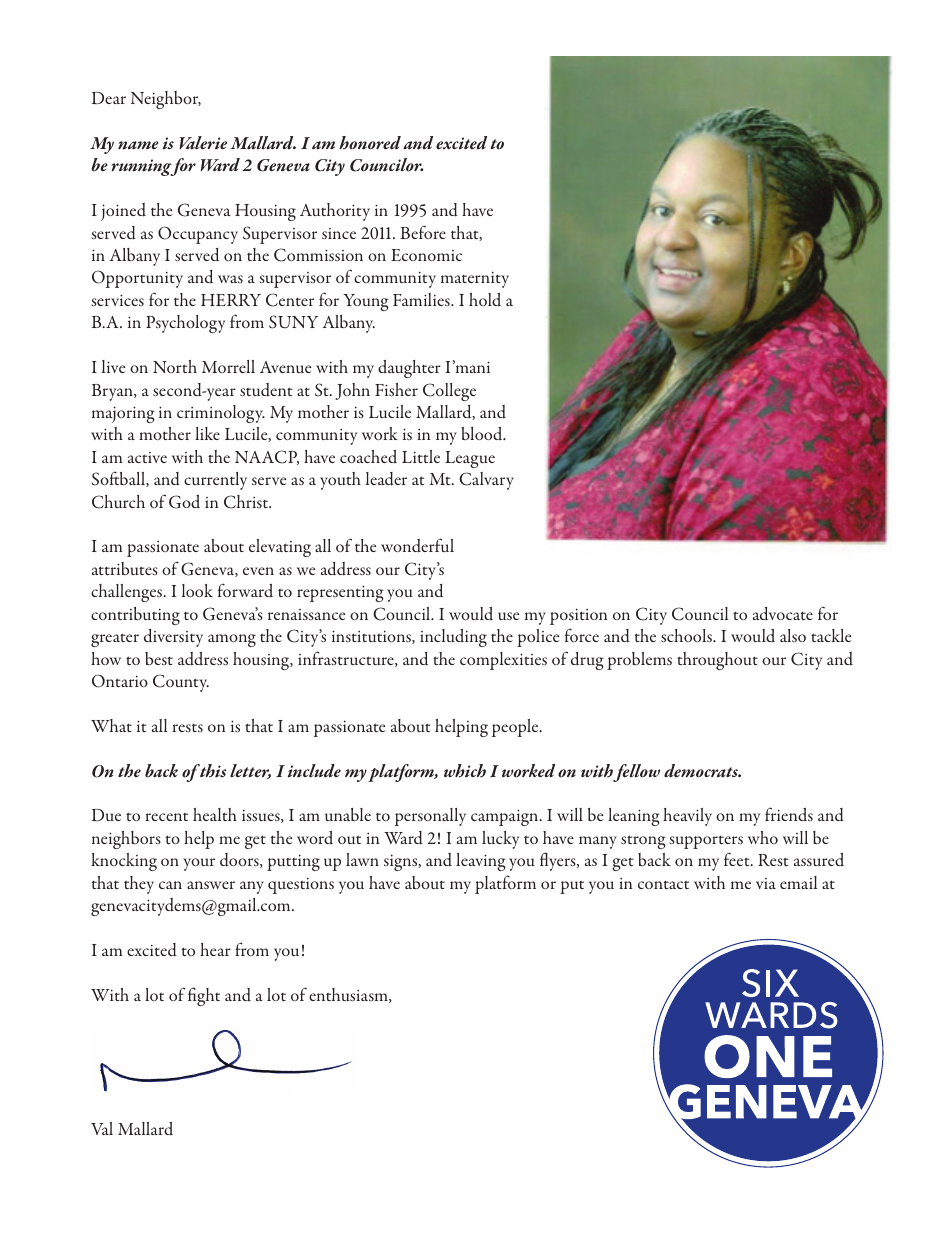 This screenshot has height=1233, width=952. What do you see at coordinates (717, 661) in the screenshot?
I see `throughout` at bounding box center [717, 661].
